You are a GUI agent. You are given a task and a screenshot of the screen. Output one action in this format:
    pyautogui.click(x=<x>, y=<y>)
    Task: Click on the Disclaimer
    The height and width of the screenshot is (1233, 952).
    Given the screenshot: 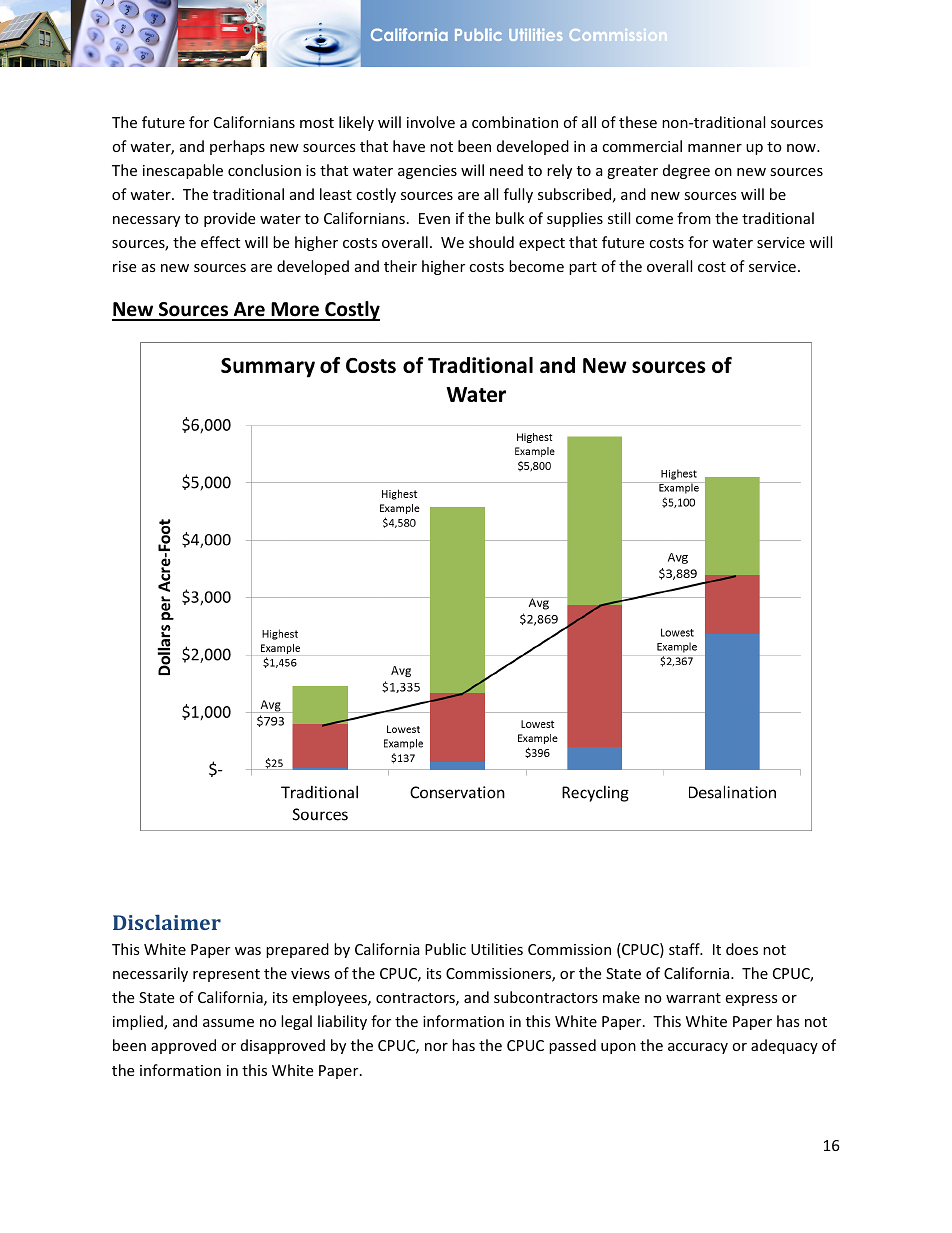 What is the action you would take?
    pyautogui.click(x=167, y=922)
